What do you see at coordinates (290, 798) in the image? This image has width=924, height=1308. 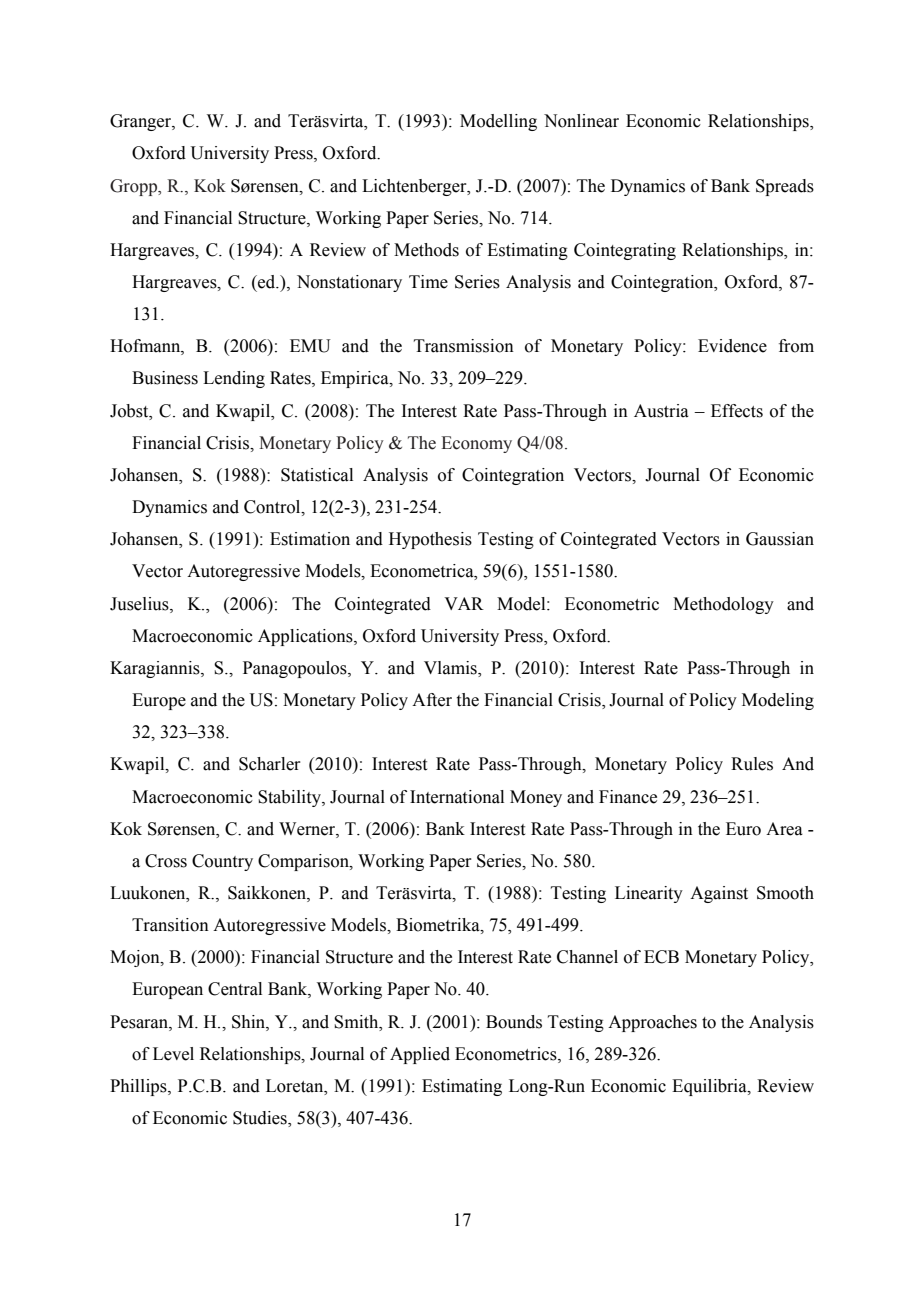 I see `Stability` at bounding box center [290, 798].
